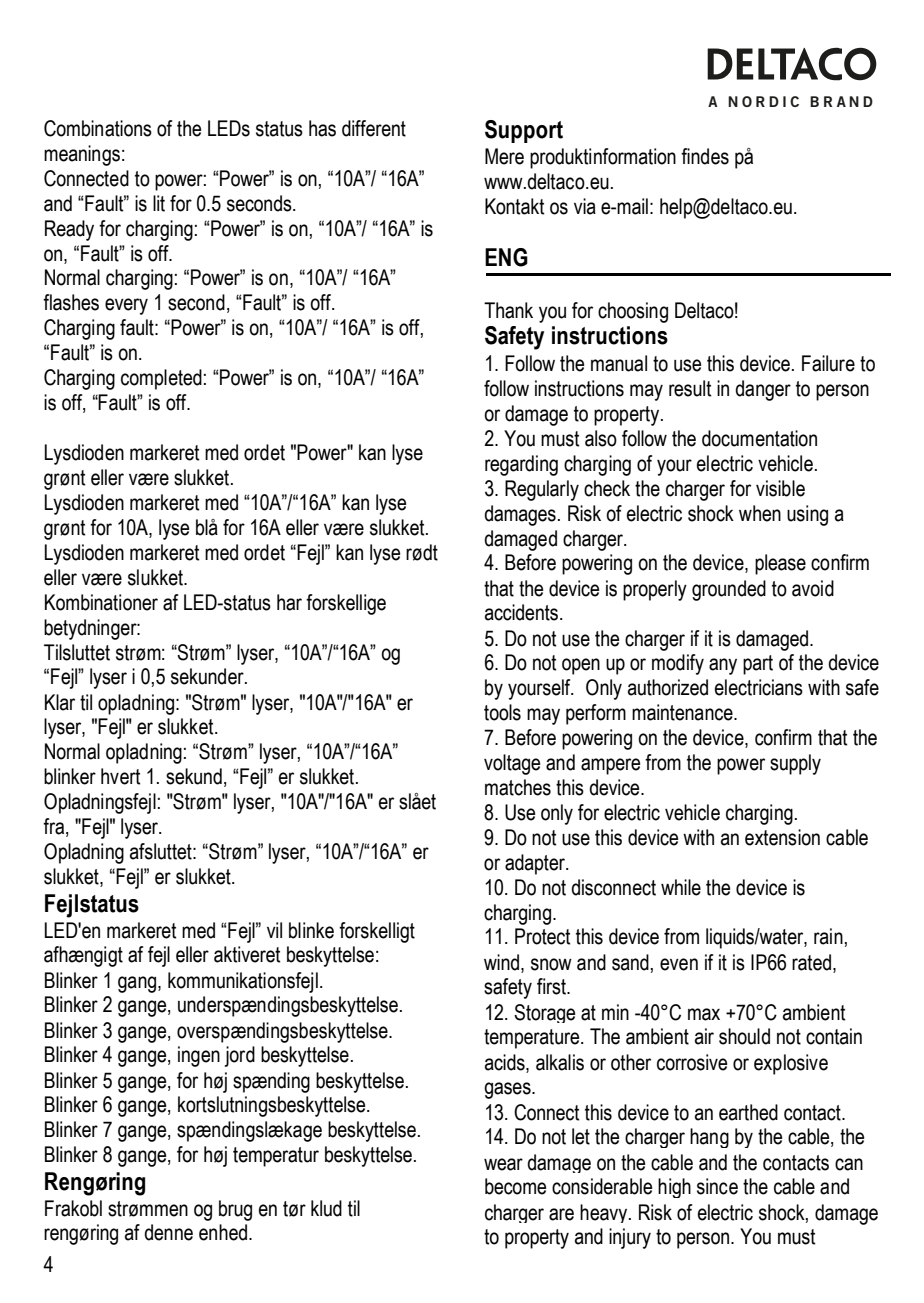 This screenshot has height=1303, width=924. I want to click on tools, so click(502, 712).
